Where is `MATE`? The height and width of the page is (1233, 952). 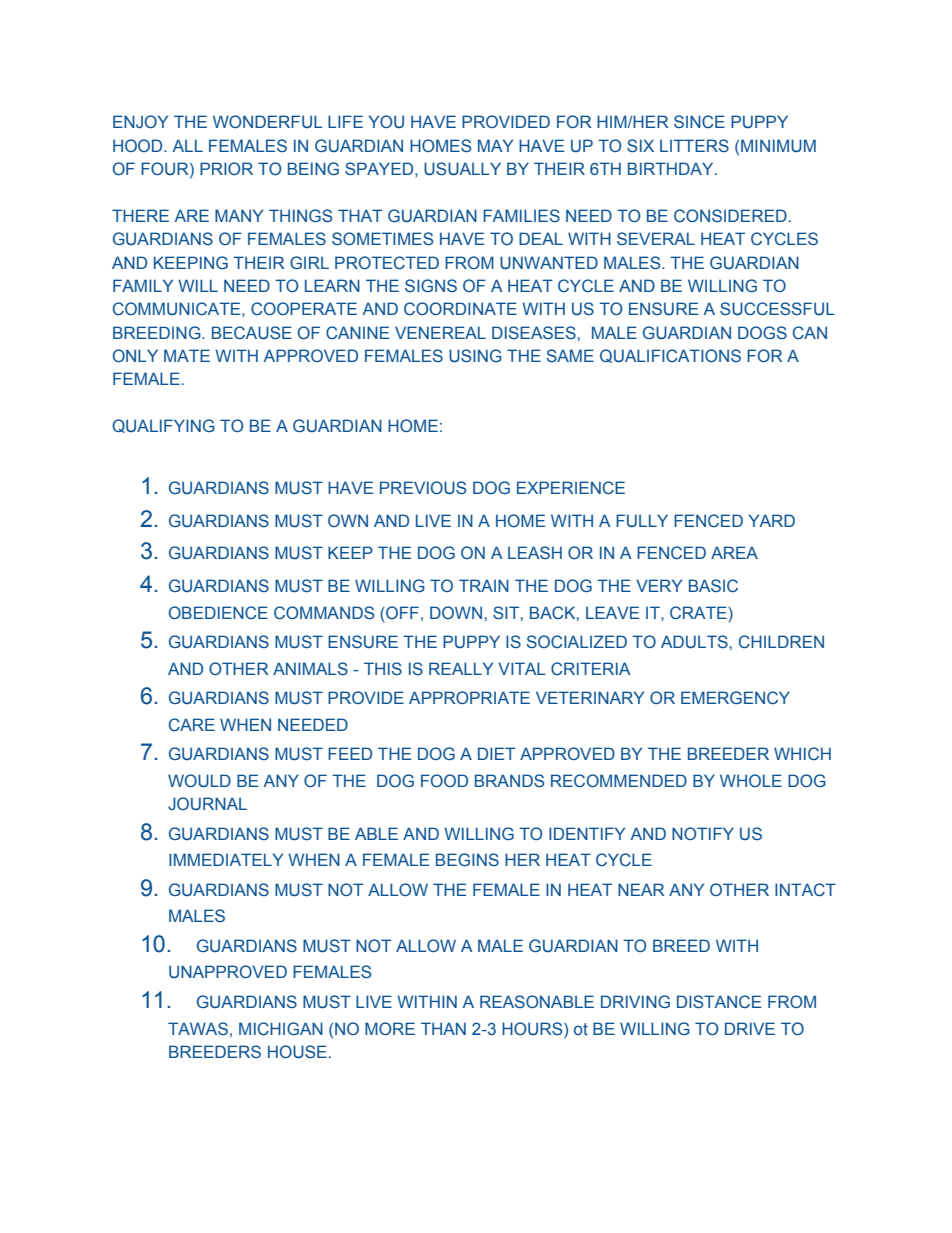
MATE is located at coordinates (187, 355).
